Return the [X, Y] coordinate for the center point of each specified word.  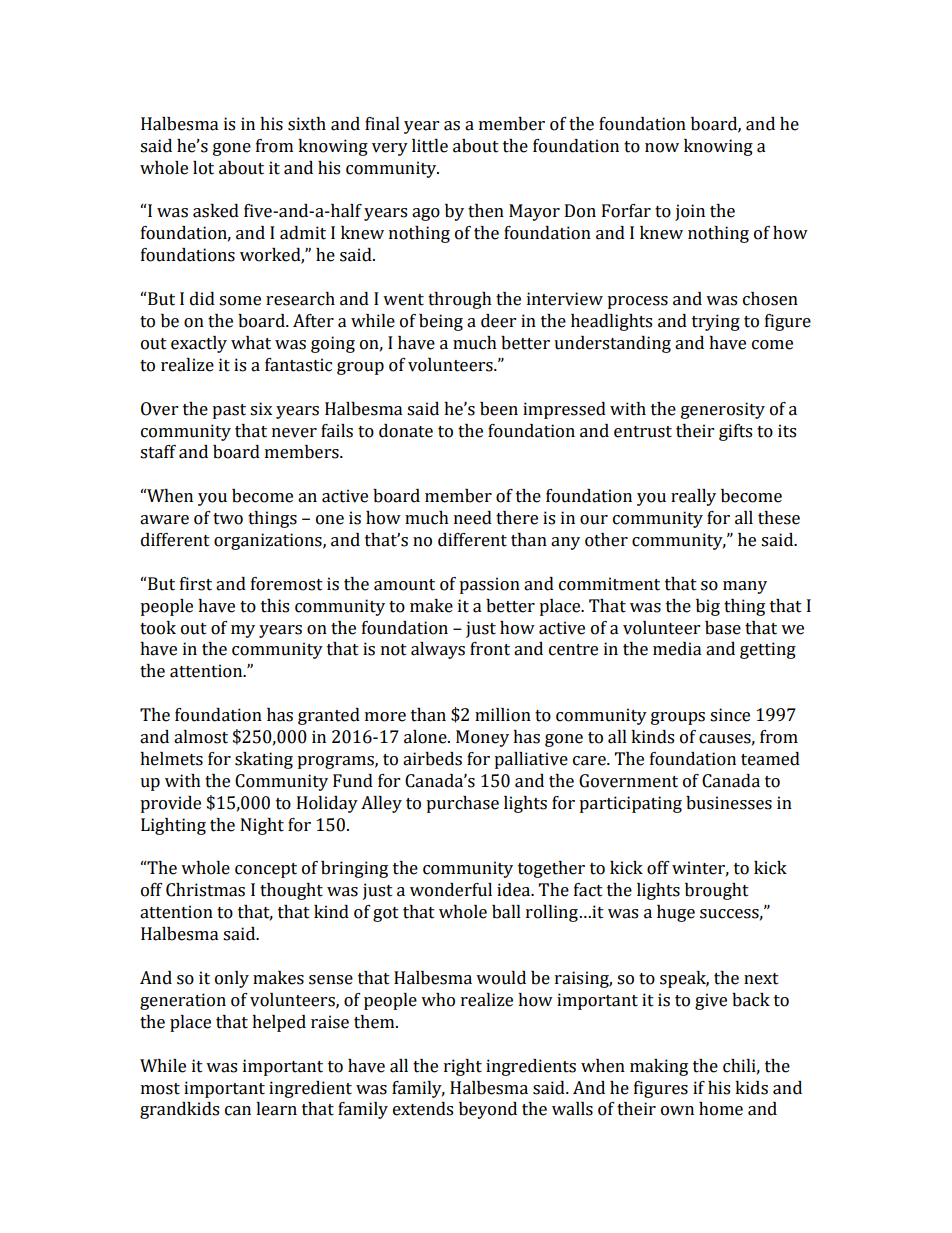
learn [276, 1109]
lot [203, 168]
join [690, 212]
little [430, 146]
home [721, 1109]
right [463, 1067]
